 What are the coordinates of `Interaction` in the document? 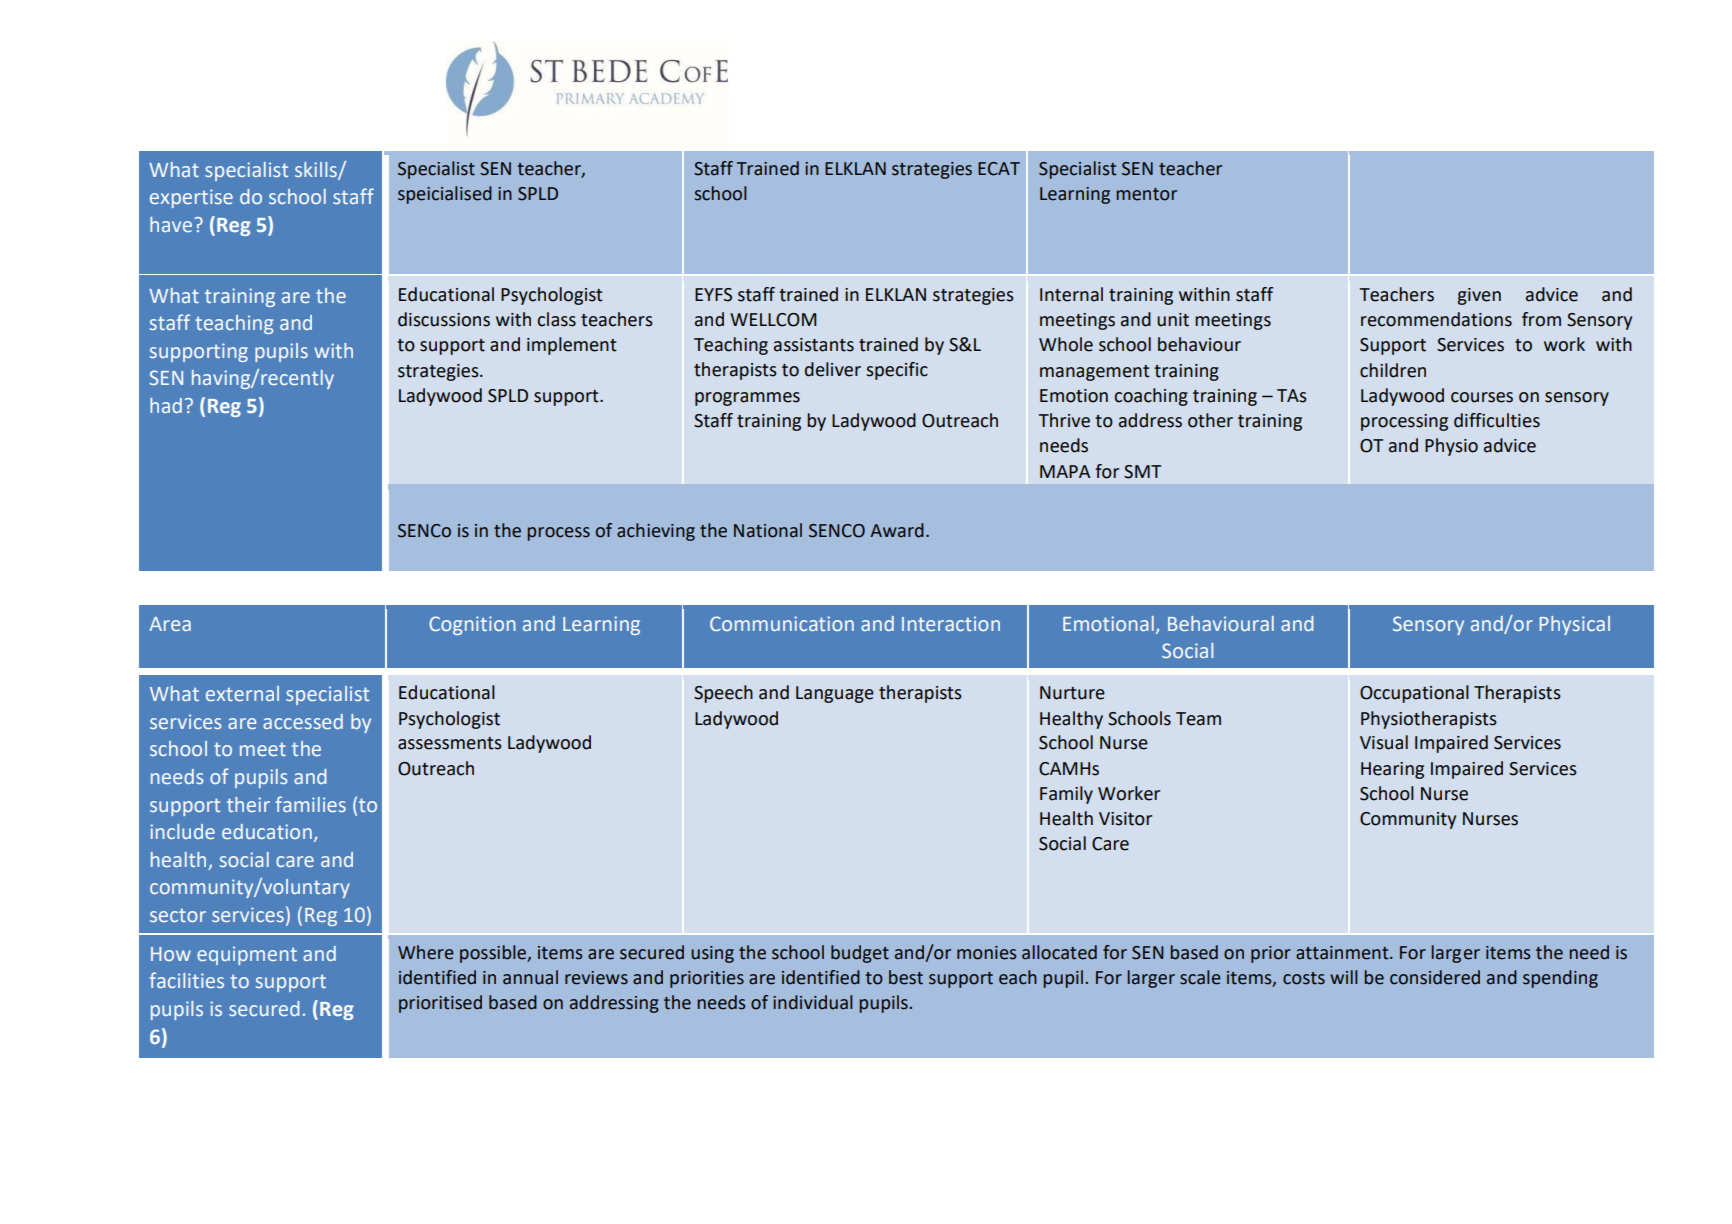 It's located at (951, 623).
